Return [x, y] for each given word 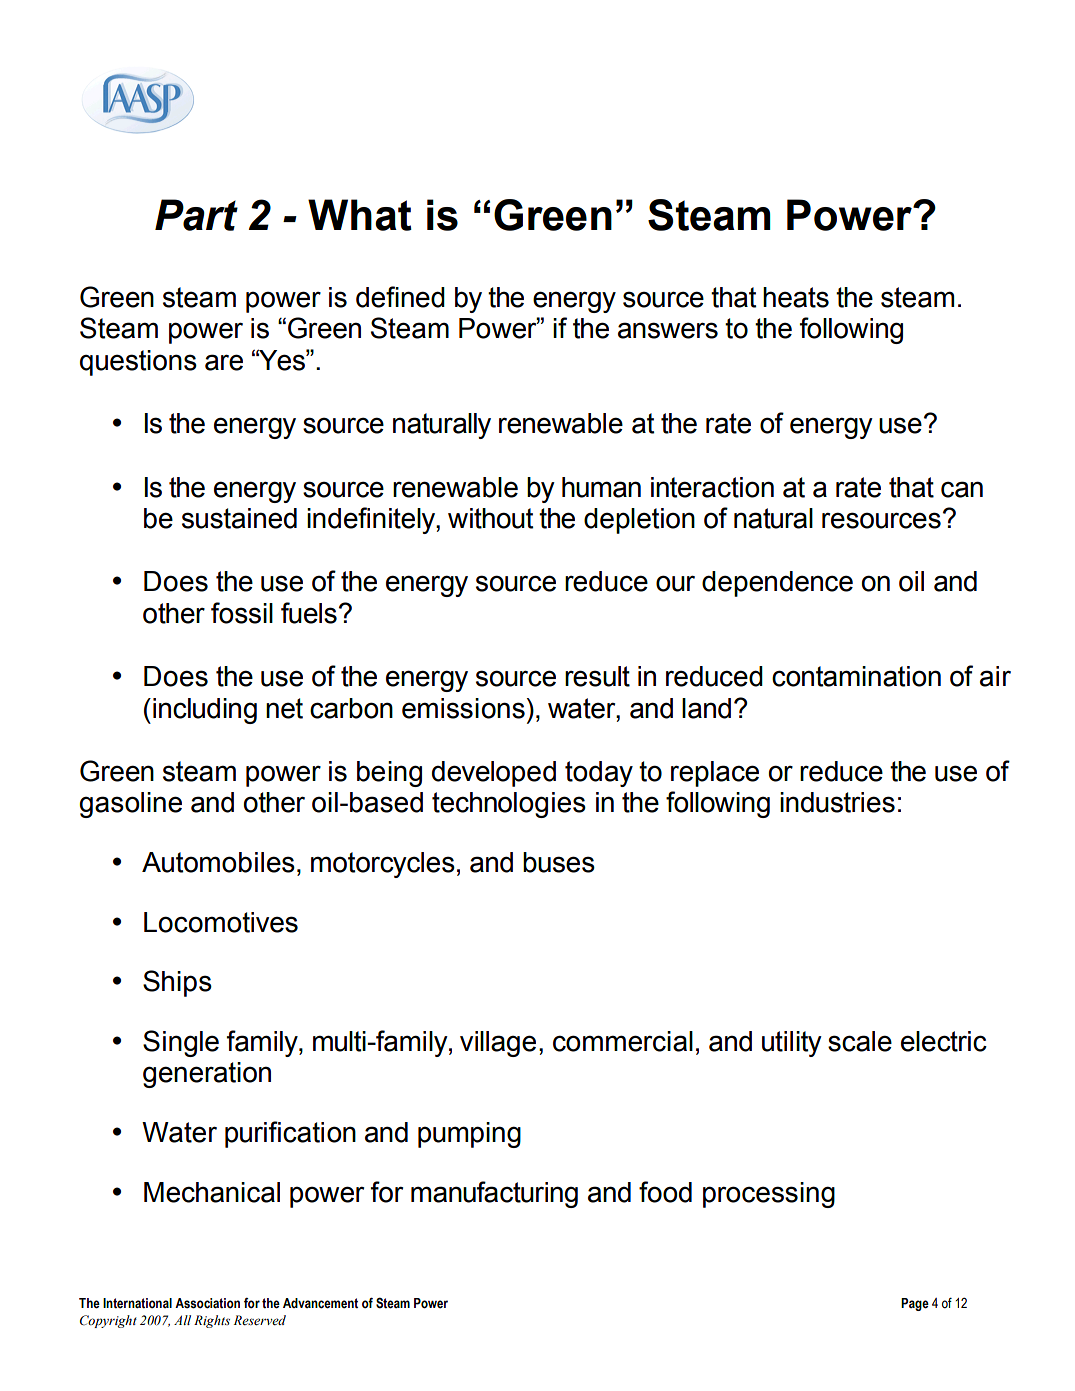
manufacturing [494, 1194]
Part [196, 215]
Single [181, 1043]
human [601, 487]
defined [400, 297]
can [962, 489]
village [498, 1044]
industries [837, 802]
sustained [239, 518]
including [205, 711]
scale [860, 1041]
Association [207, 1303]
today [599, 774]
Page [915, 1304]
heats [796, 297]
